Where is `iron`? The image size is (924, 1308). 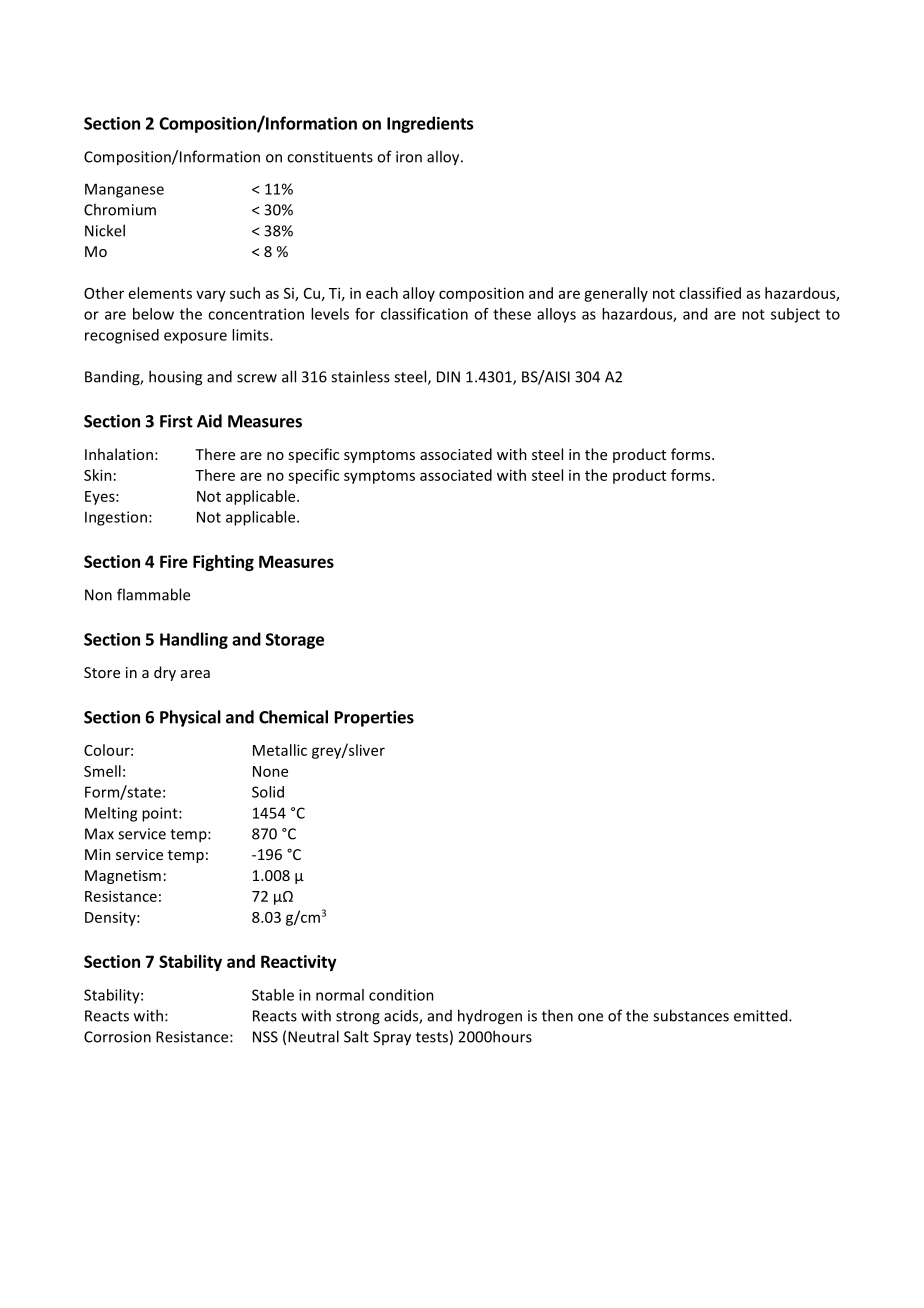 iron is located at coordinates (409, 157).
